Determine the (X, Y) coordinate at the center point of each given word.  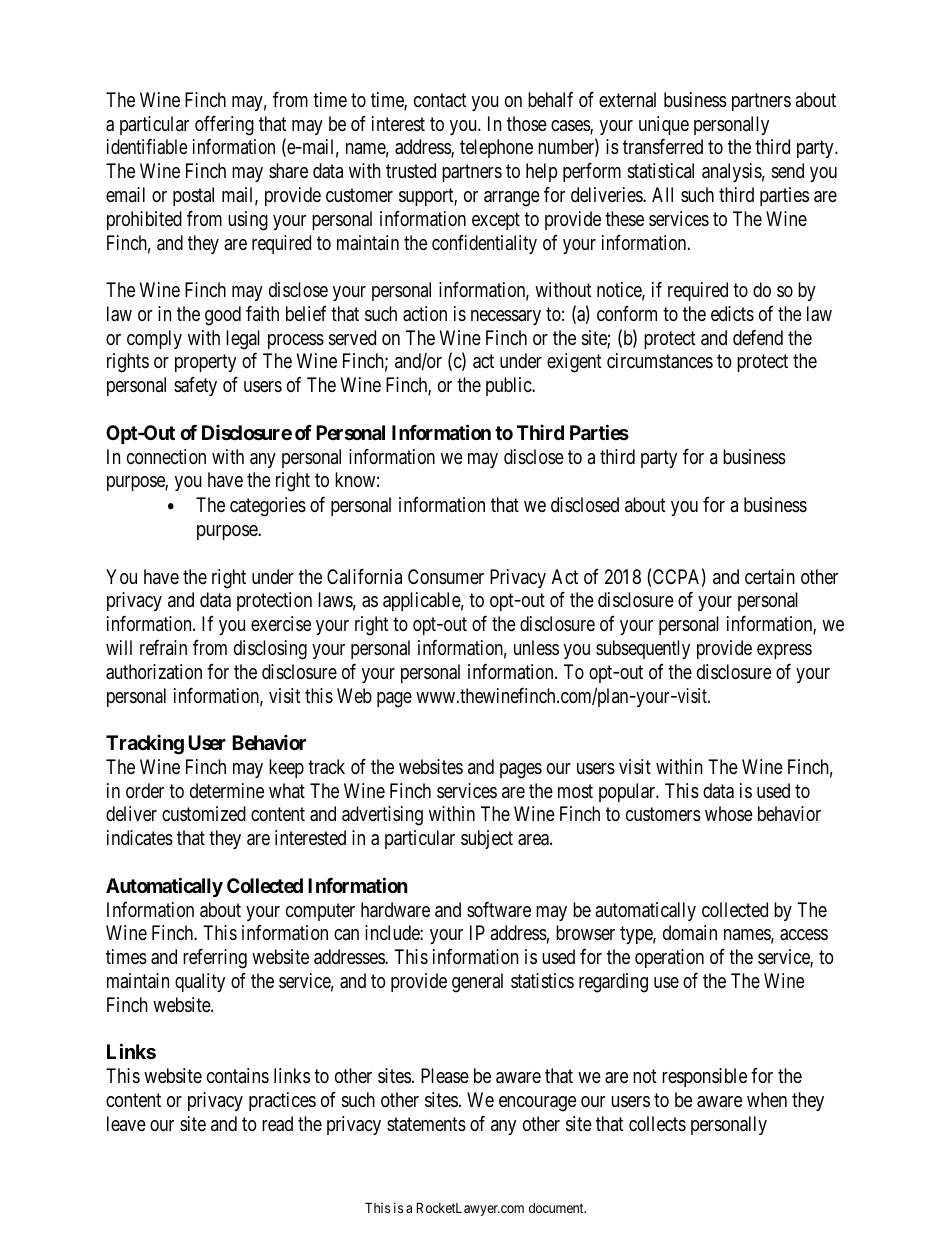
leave (126, 1124)
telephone (496, 148)
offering (224, 125)
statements (426, 1124)
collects (657, 1123)
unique (664, 125)
